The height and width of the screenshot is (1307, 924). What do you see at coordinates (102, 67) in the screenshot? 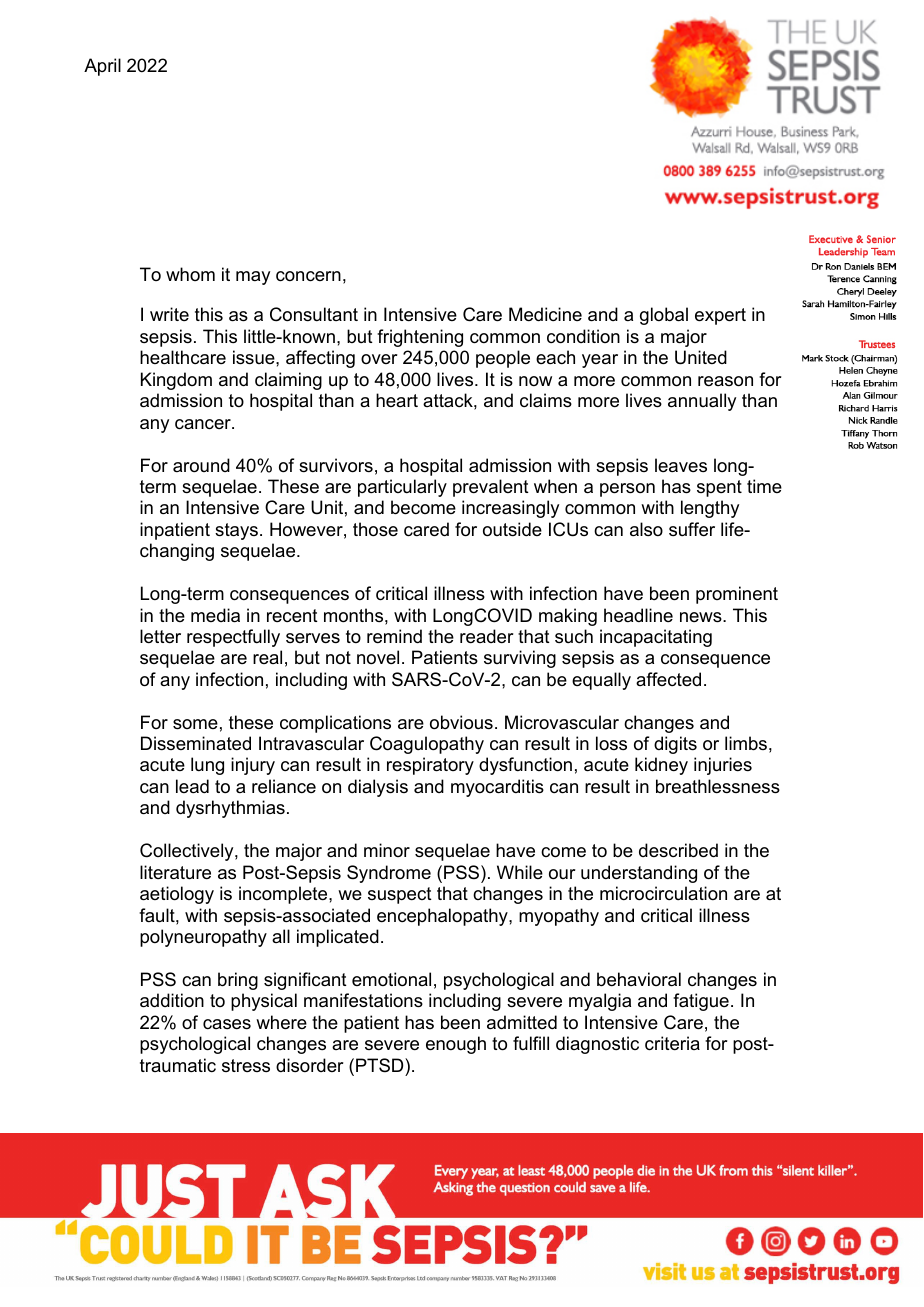
I see `April` at bounding box center [102, 67].
